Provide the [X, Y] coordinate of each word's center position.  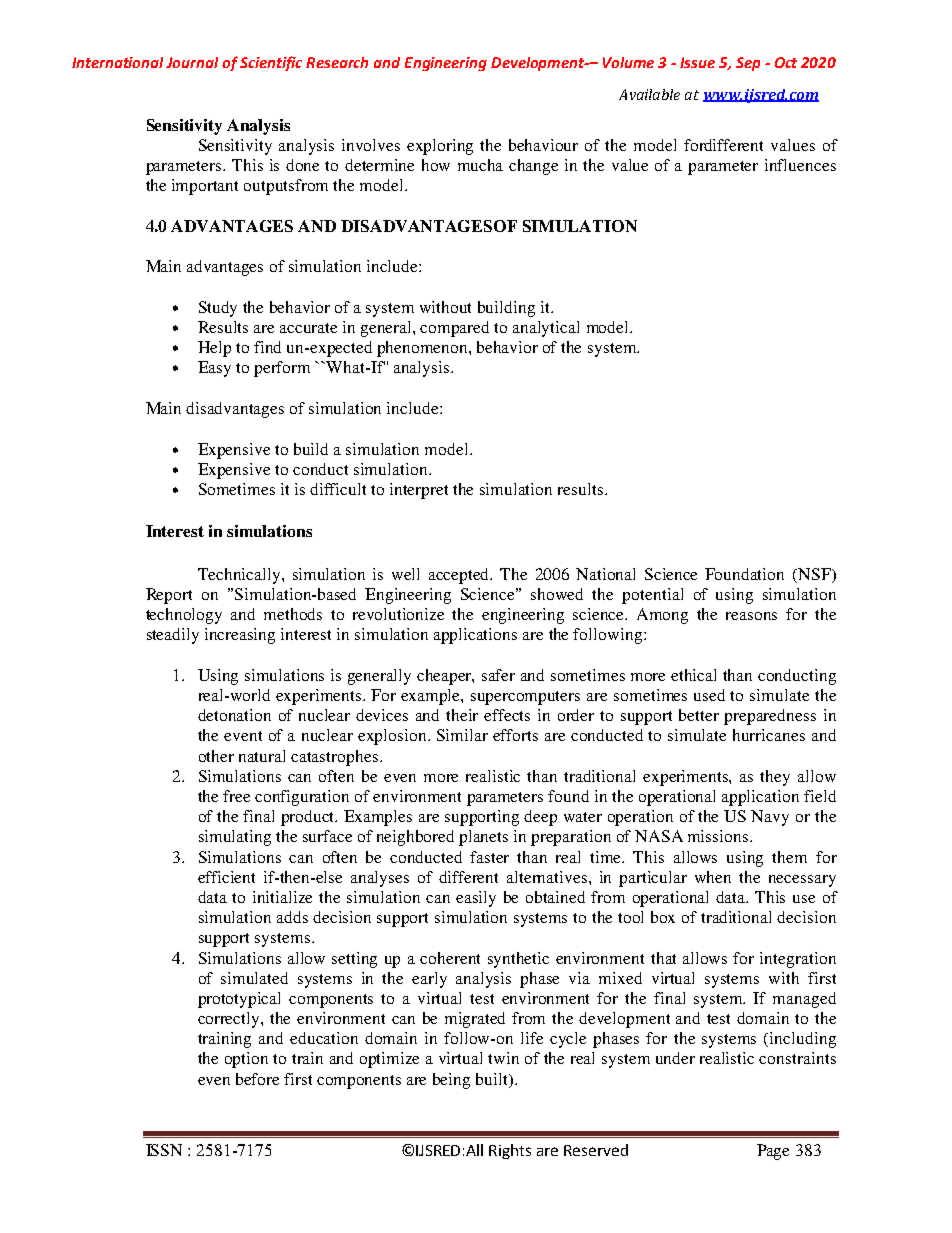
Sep [748, 64]
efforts [515, 735]
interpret [419, 491]
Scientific [271, 63]
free [236, 796]
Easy [214, 369]
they [775, 778]
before [257, 1079]
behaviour [543, 145]
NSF [814, 574]
